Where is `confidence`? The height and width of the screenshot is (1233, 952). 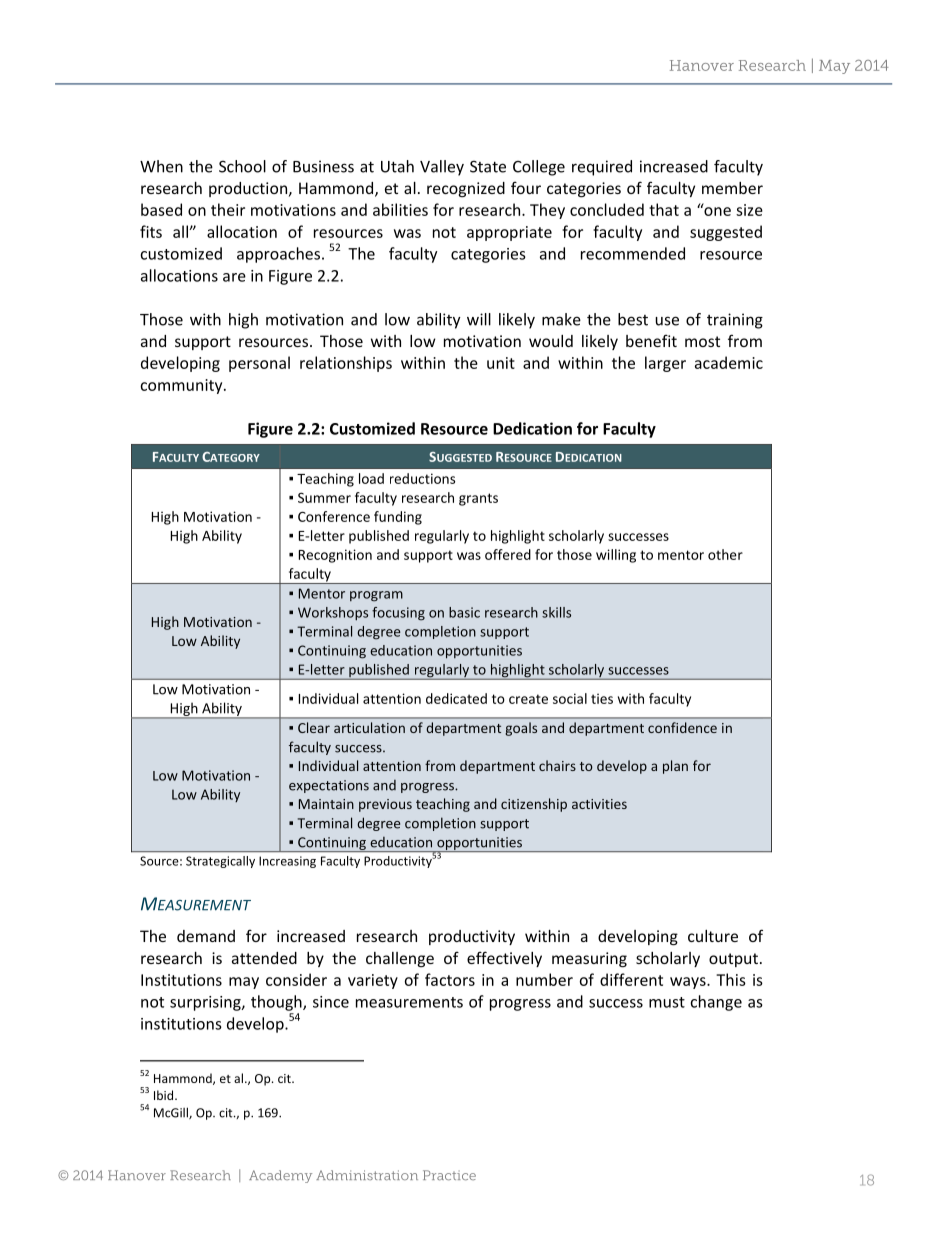 confidence is located at coordinates (682, 727).
